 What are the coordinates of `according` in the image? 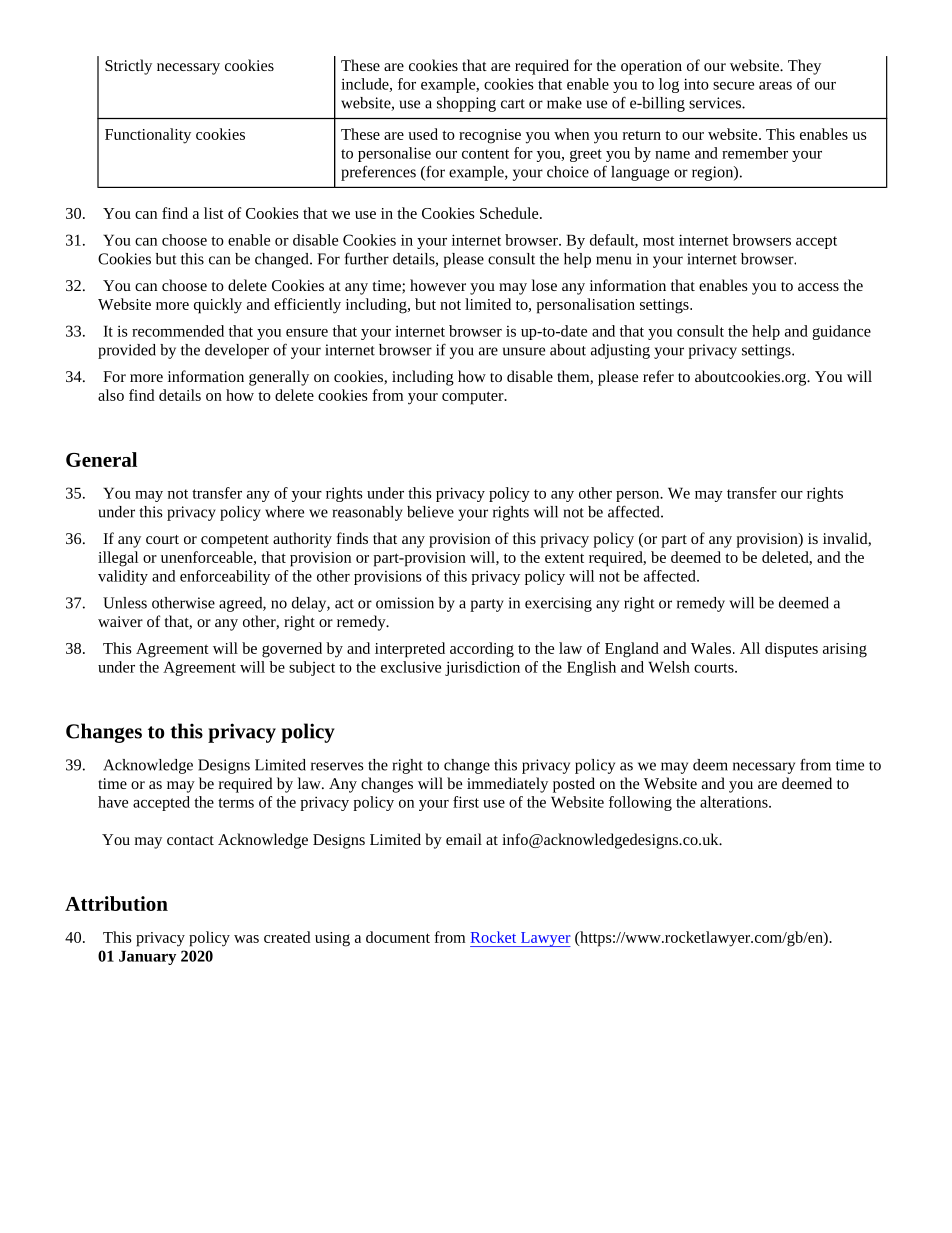 It's located at (482, 650).
